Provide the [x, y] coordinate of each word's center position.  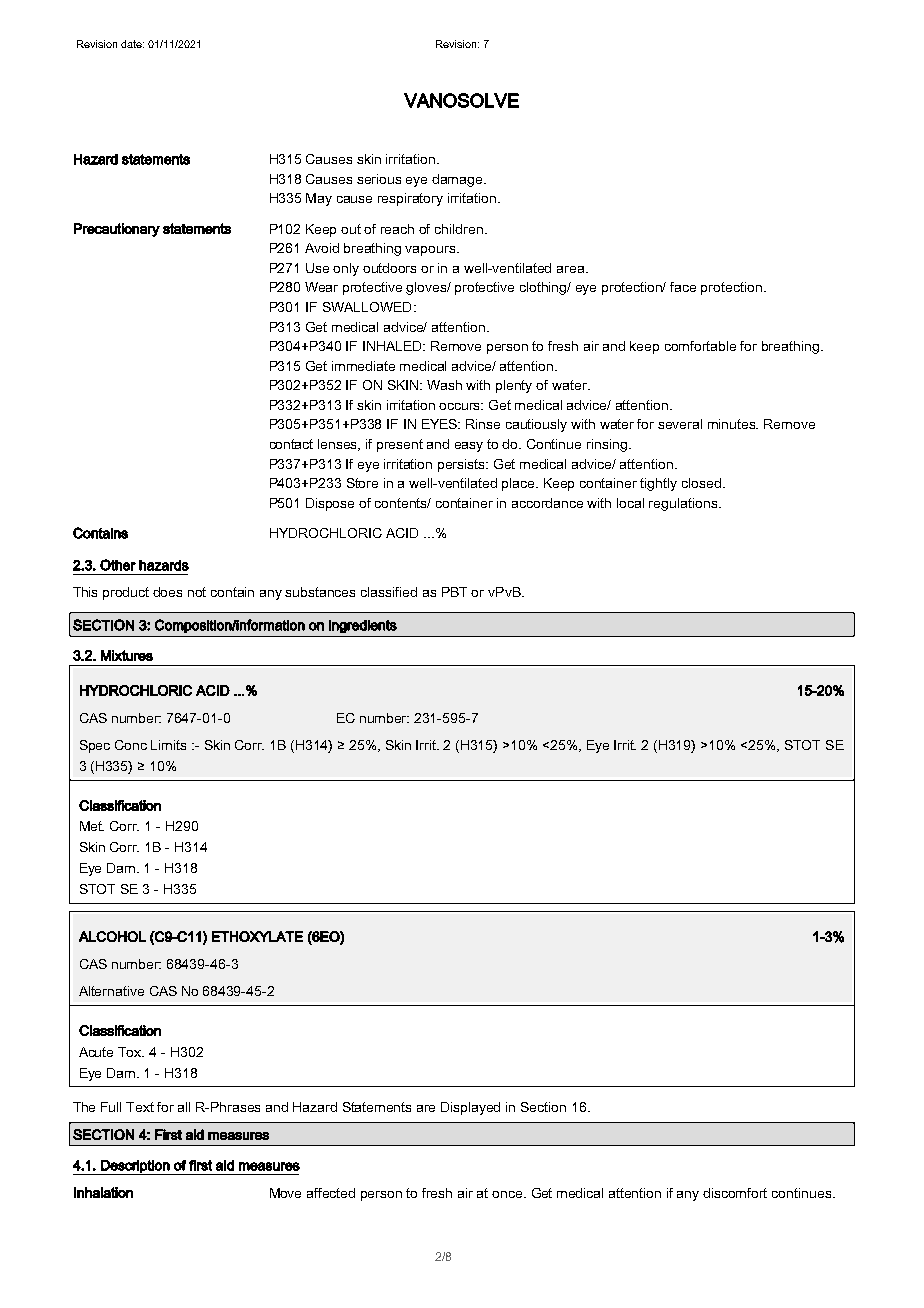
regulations [684, 504]
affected [331, 1193]
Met [92, 826]
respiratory [410, 199]
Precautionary [117, 230]
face [683, 287]
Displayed [470, 1108]
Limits [168, 745]
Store [362, 483]
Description [135, 1167]
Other [118, 565]
